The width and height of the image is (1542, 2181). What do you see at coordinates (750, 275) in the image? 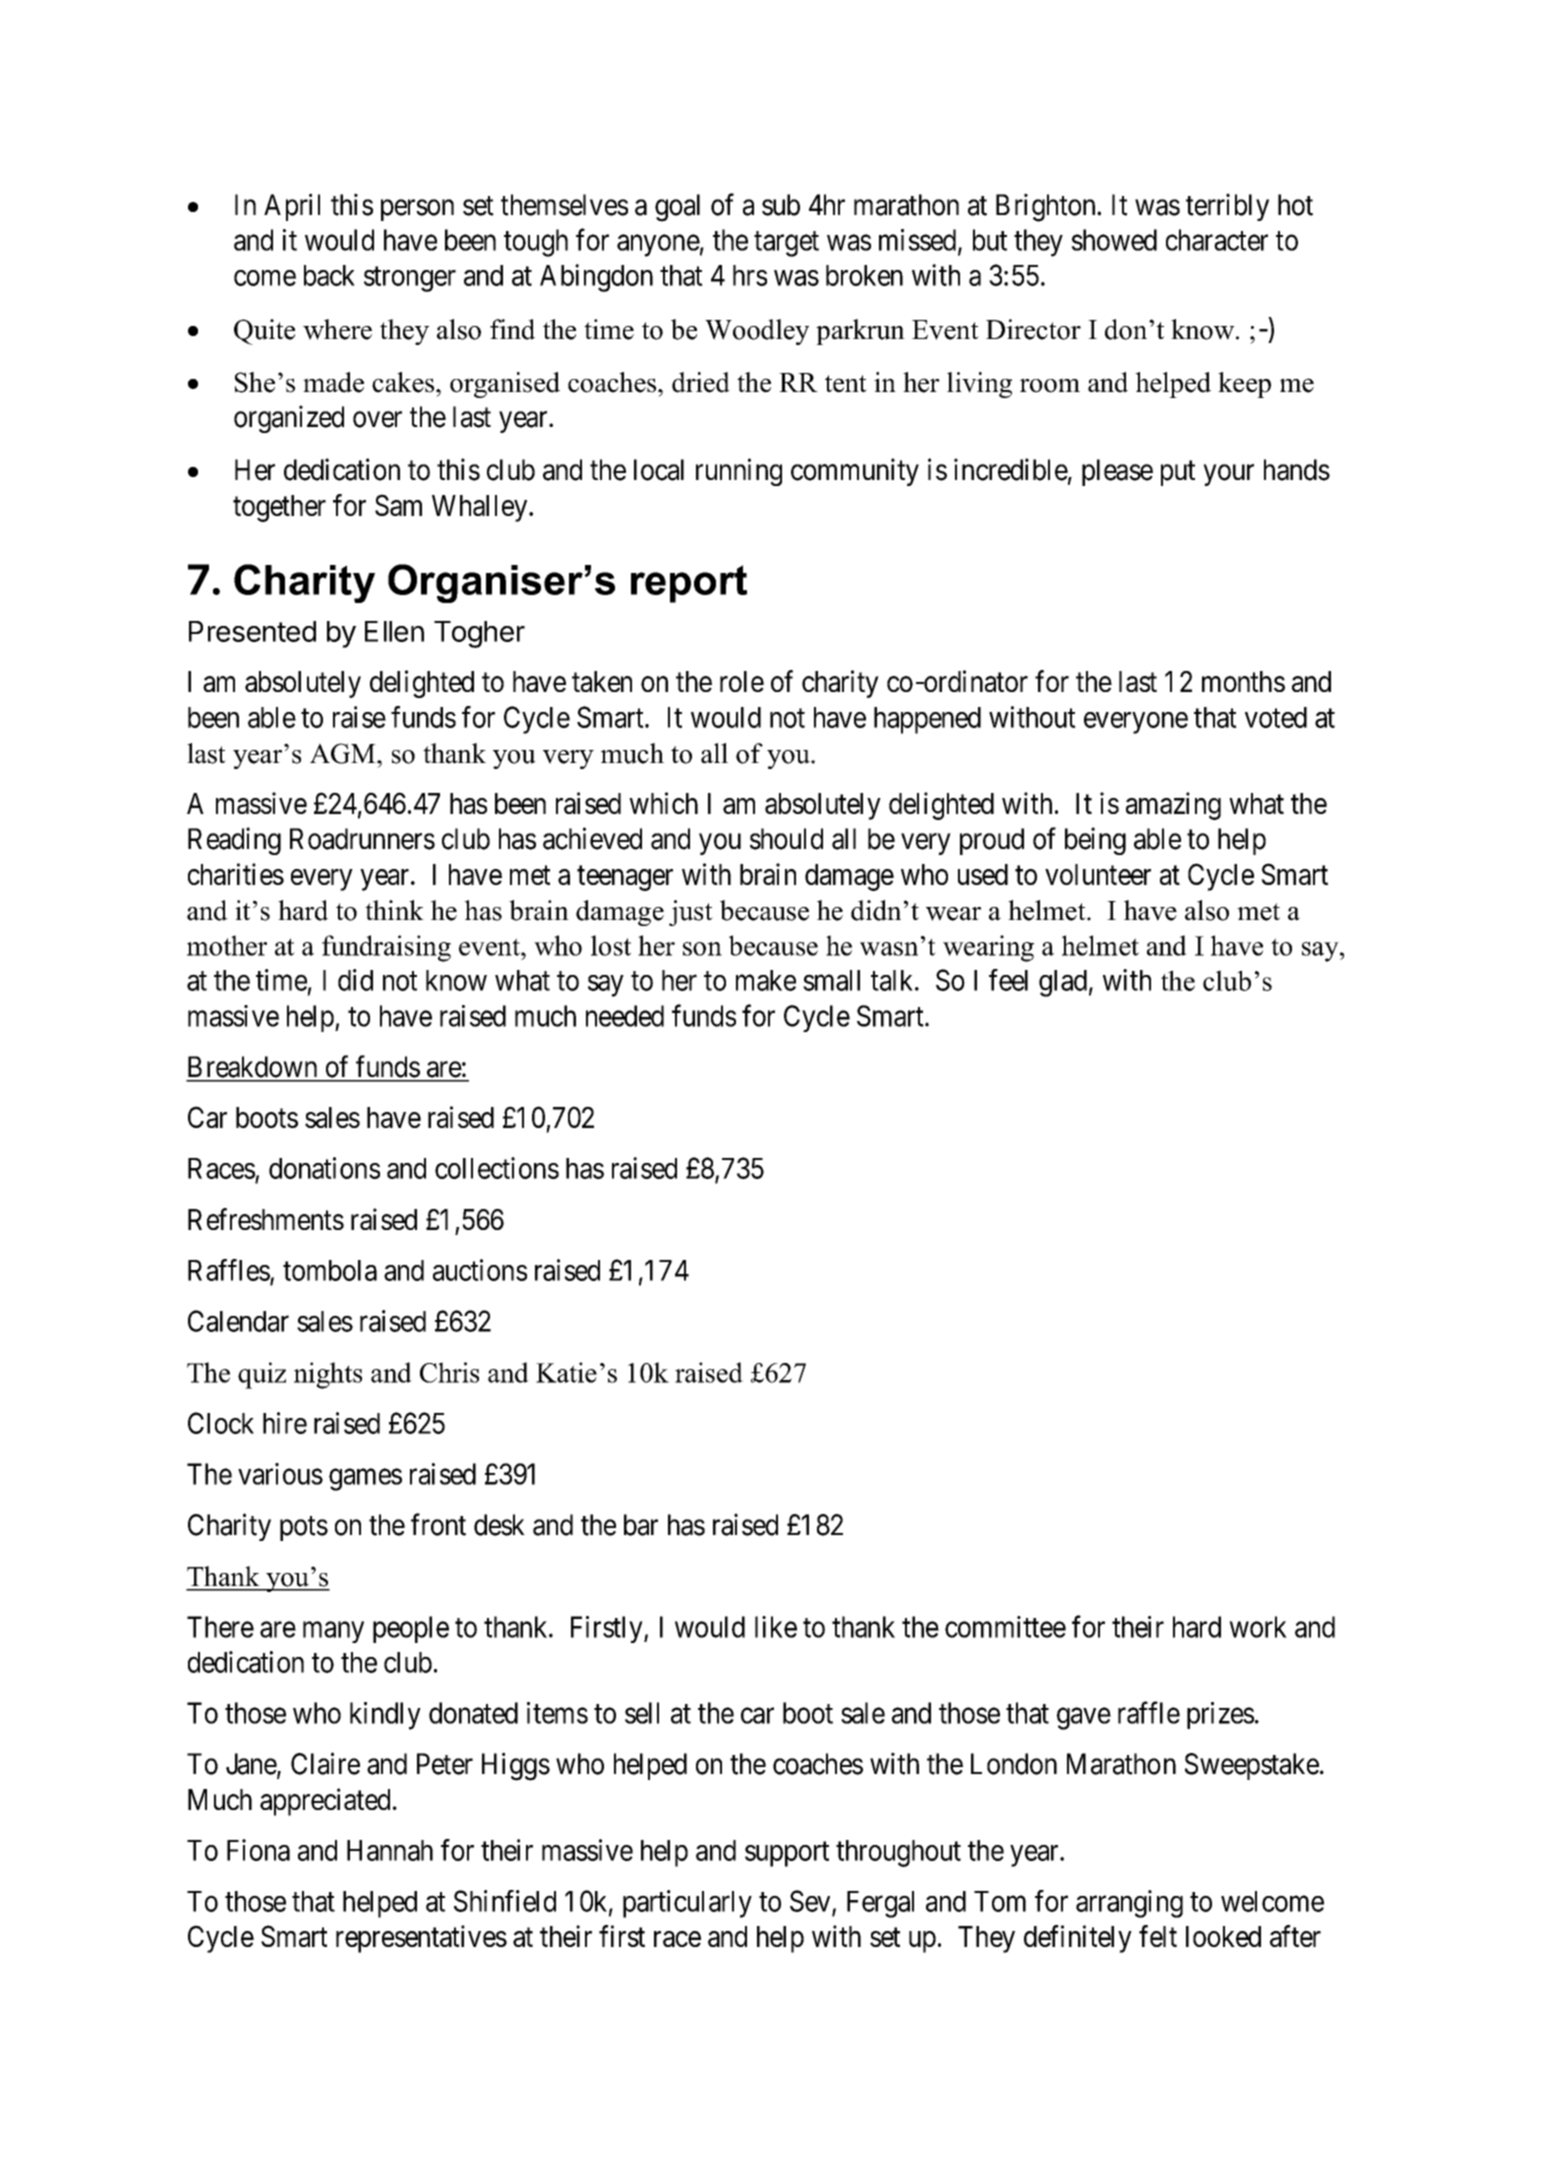
I see `hrs` at bounding box center [750, 275].
